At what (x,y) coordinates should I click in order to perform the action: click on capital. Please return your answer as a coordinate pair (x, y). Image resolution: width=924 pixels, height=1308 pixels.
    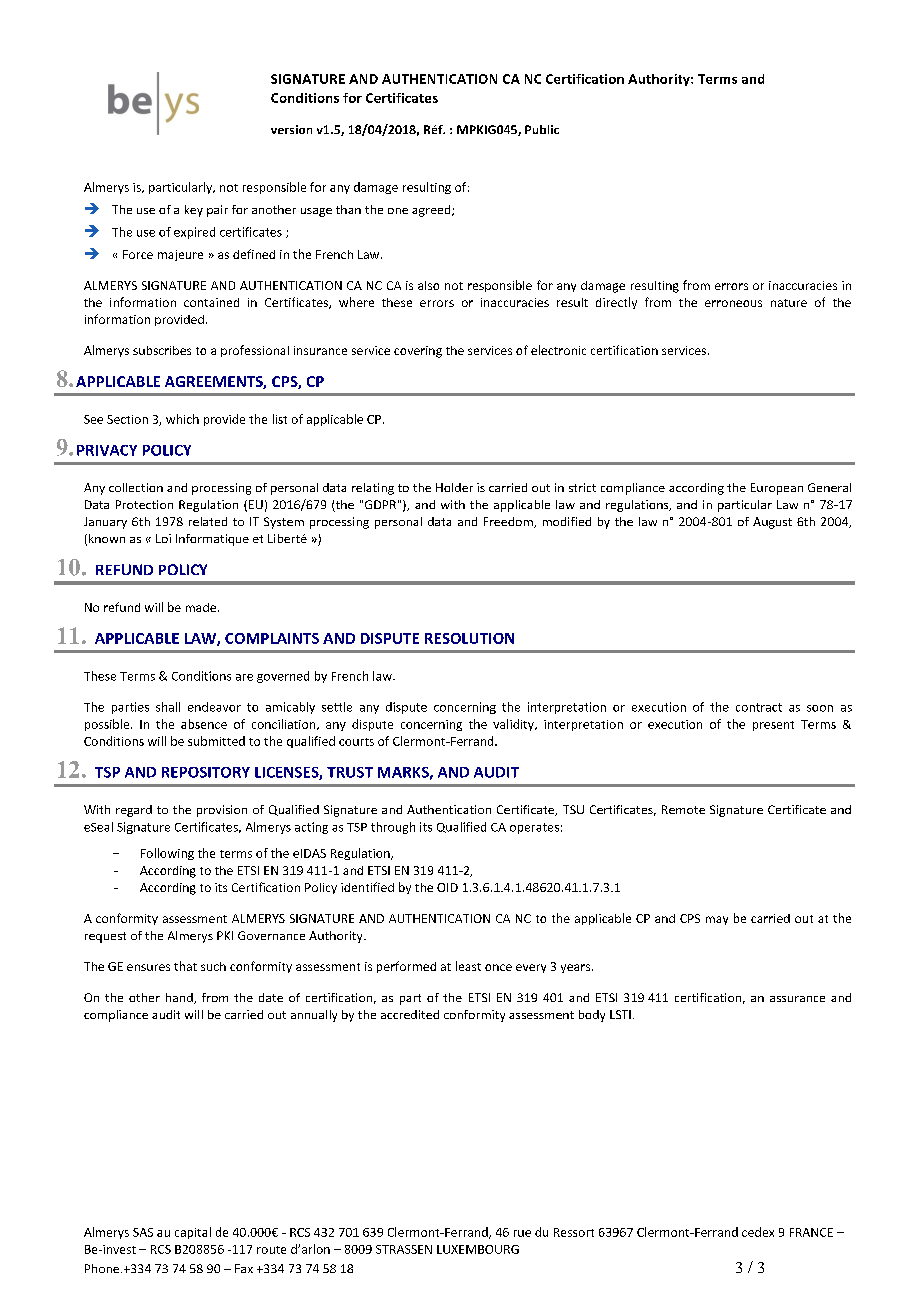
    Looking at the image, I should click on (193, 1233).
